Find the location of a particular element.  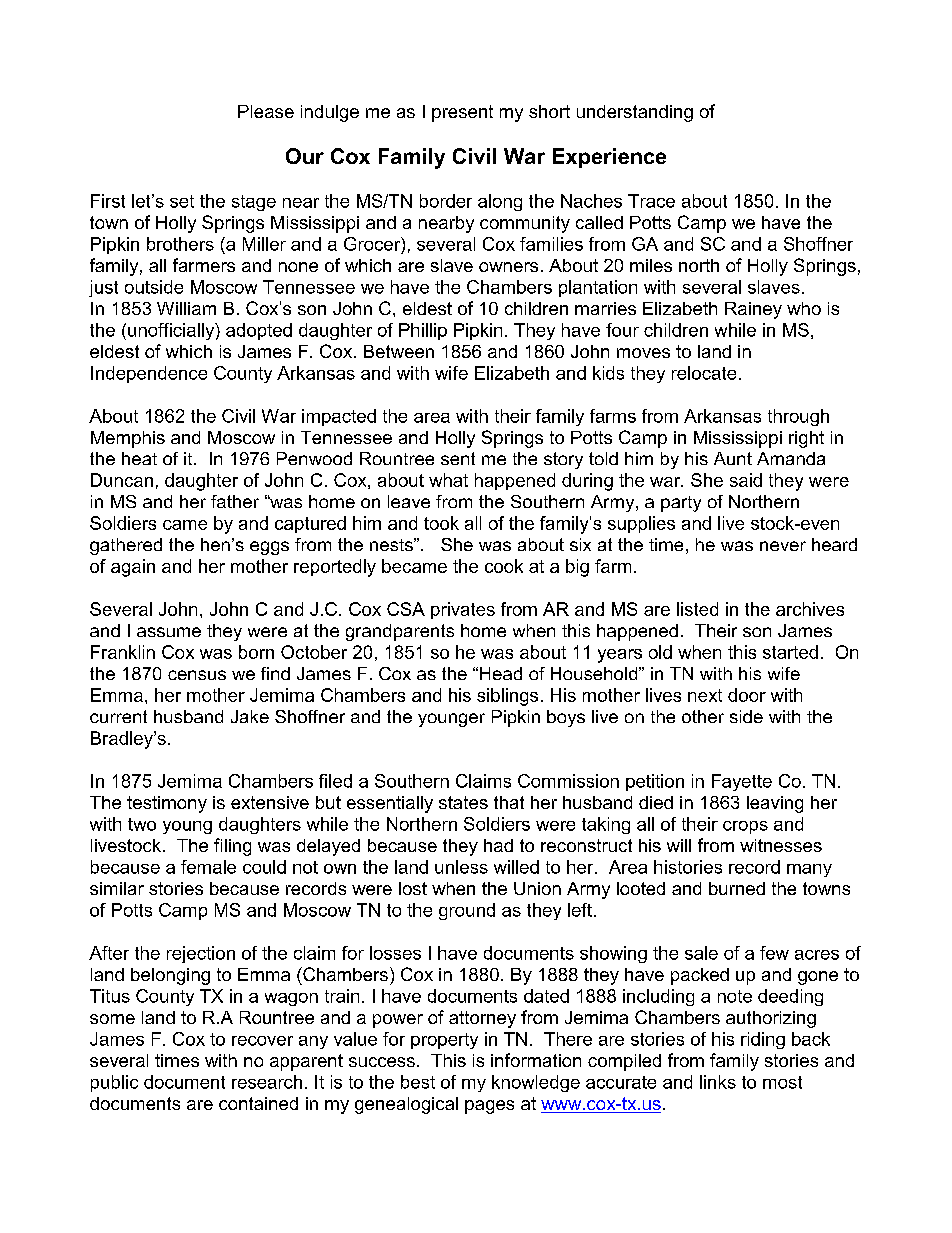

pages is located at coordinates (489, 1107).
